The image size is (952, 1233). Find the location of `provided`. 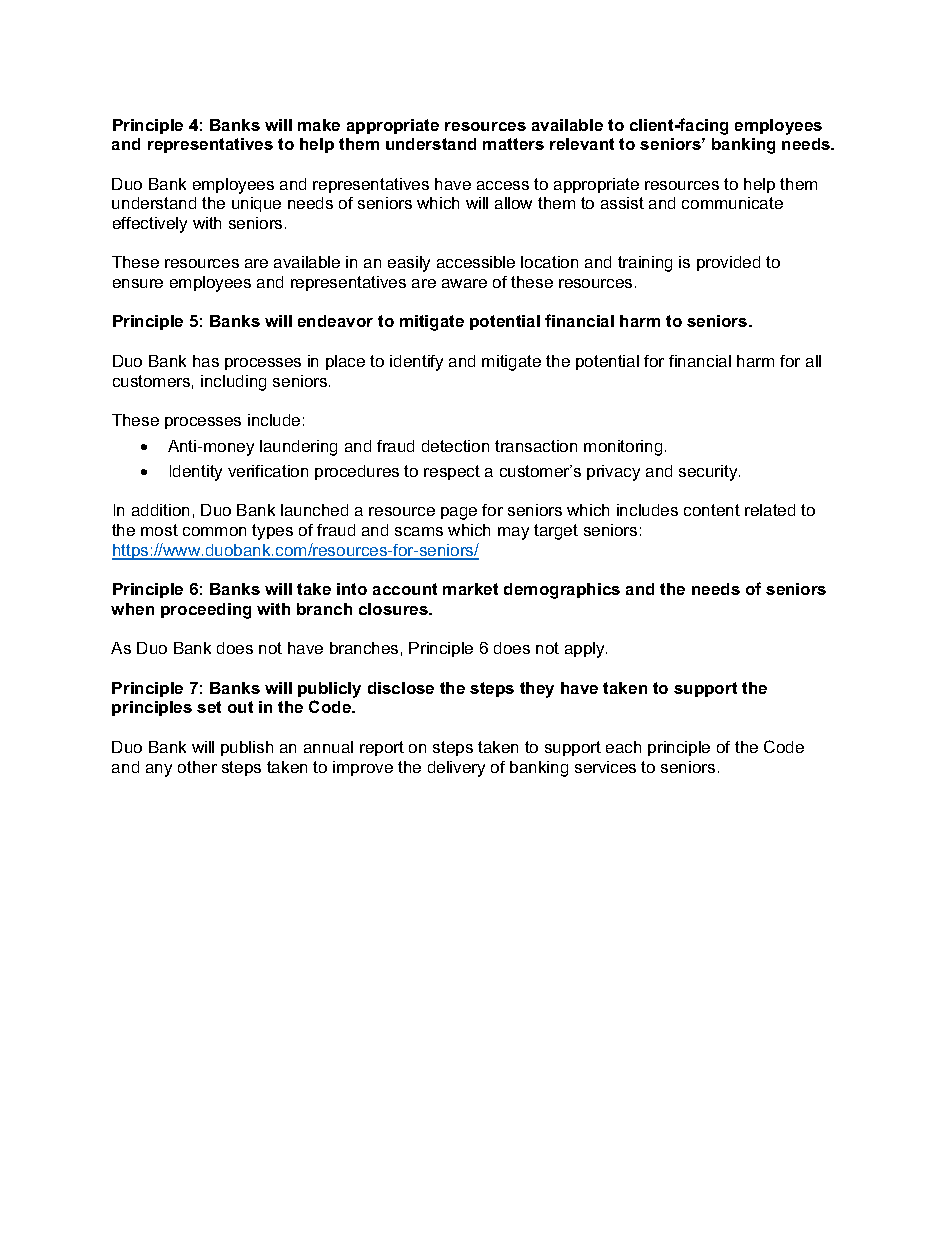

provided is located at coordinates (728, 263).
